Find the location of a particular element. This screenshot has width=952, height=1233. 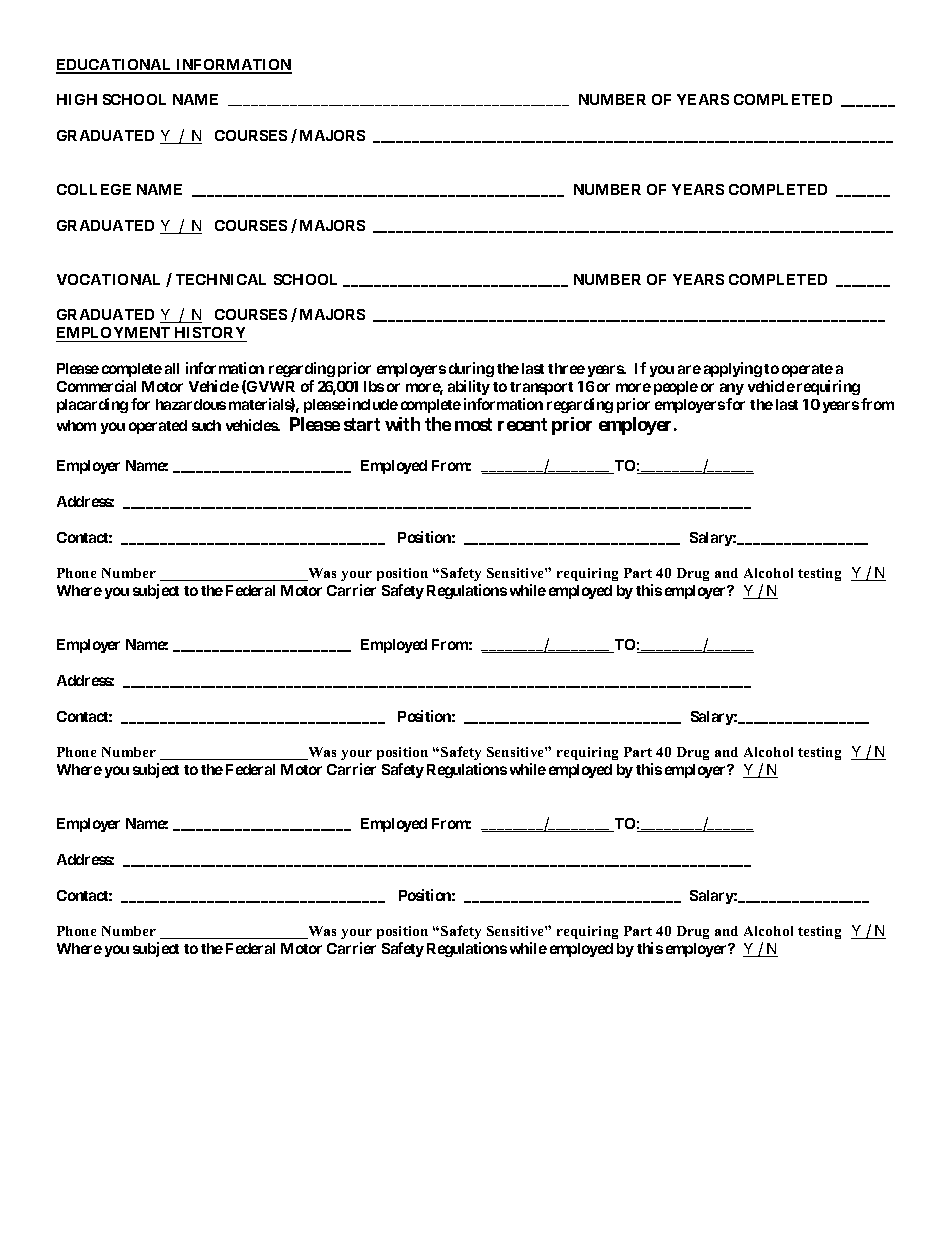

EDUCATIONAL is located at coordinates (115, 66).
